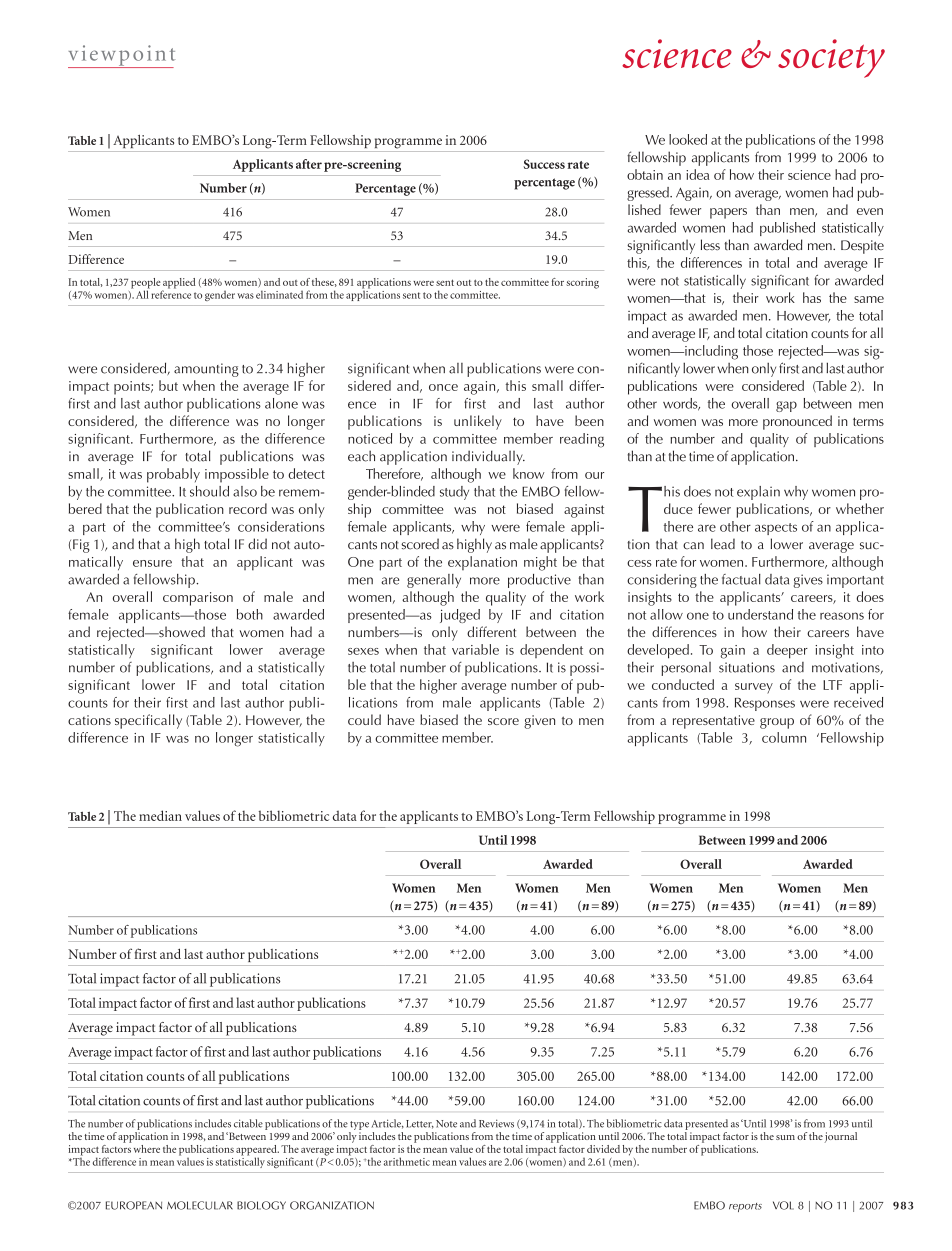 The height and width of the document is (1251, 952). Describe the element at coordinates (797, 422) in the document. I see `pronounced` at that location.
